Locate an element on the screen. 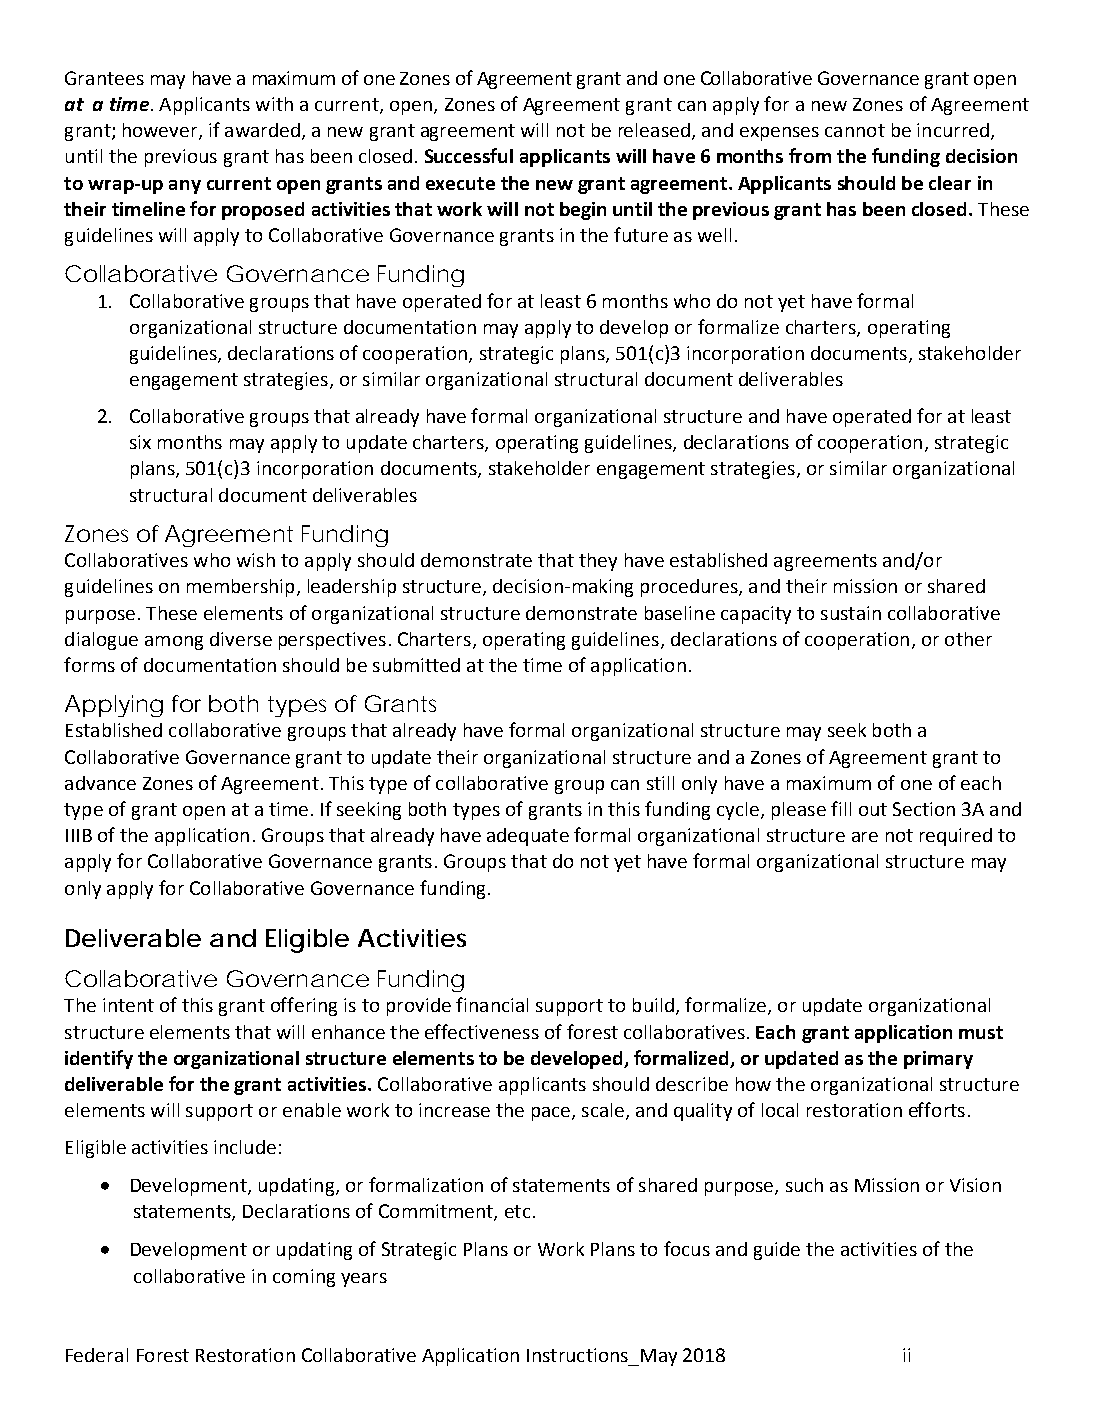  out is located at coordinates (873, 809).
